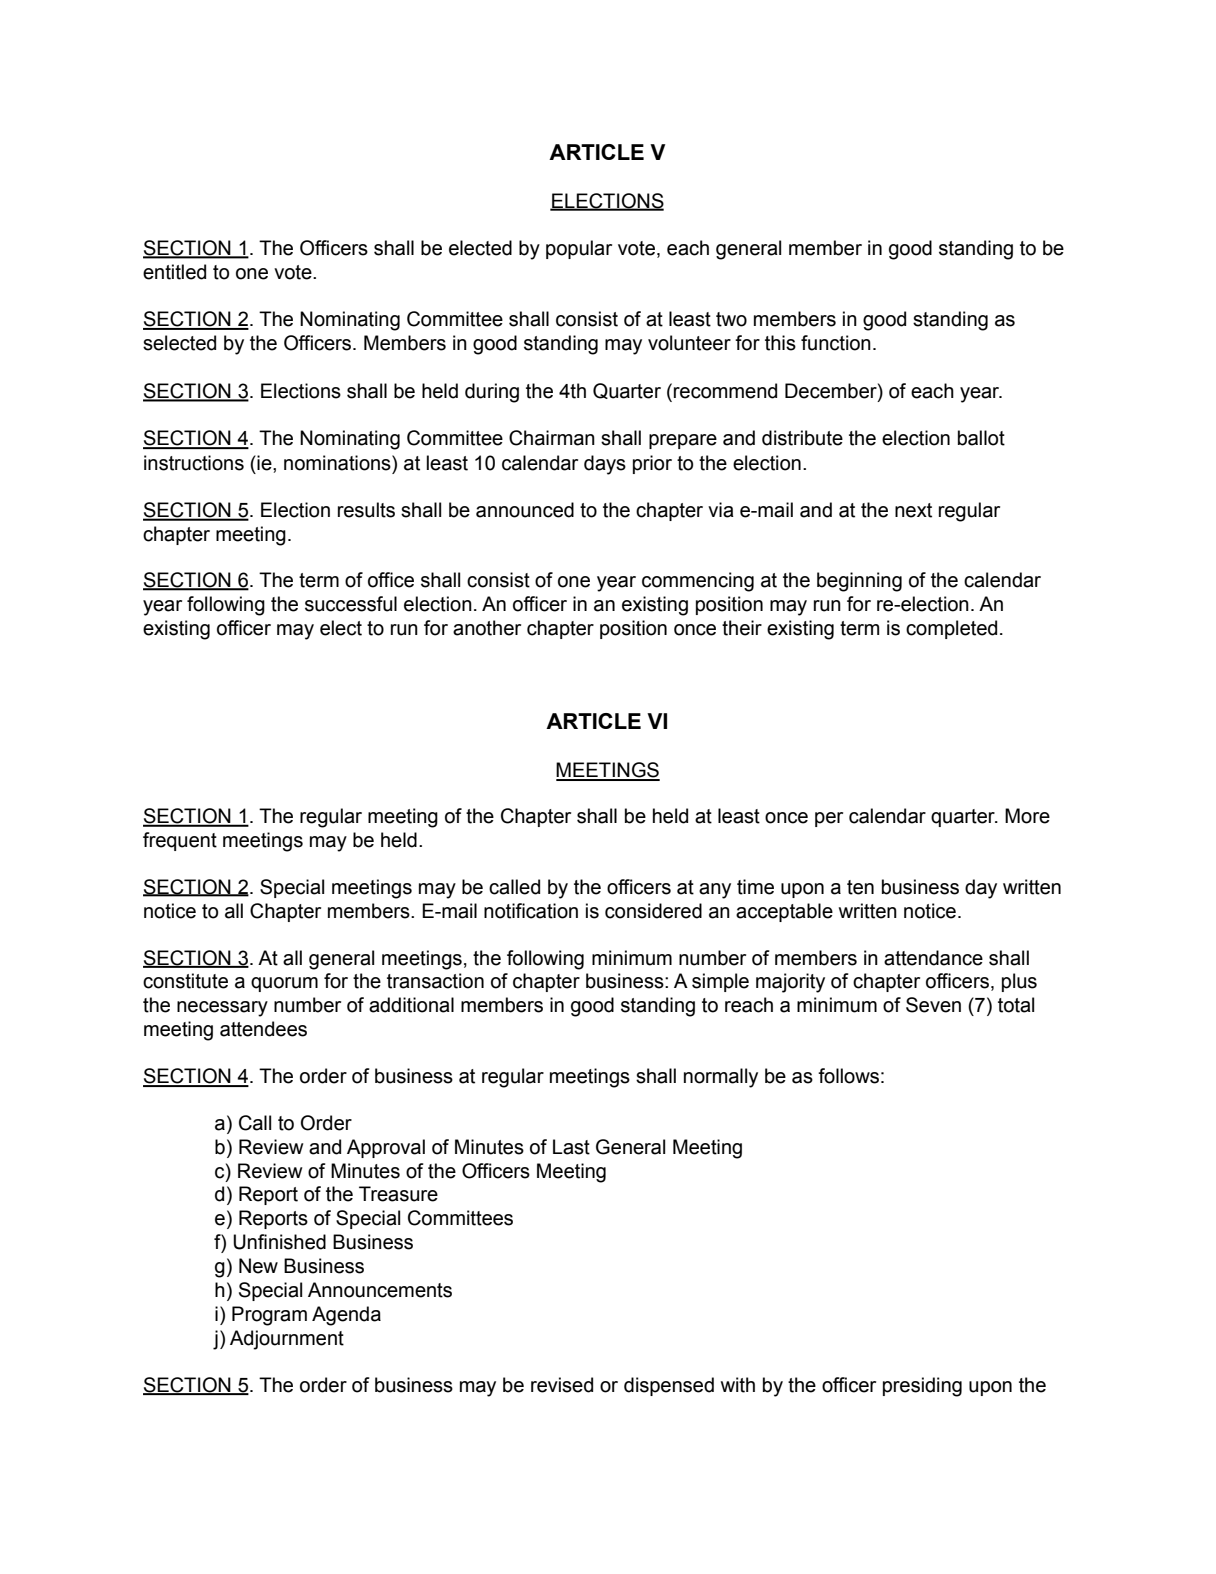 This screenshot has height=1574, width=1216. I want to click on announced, so click(525, 510).
